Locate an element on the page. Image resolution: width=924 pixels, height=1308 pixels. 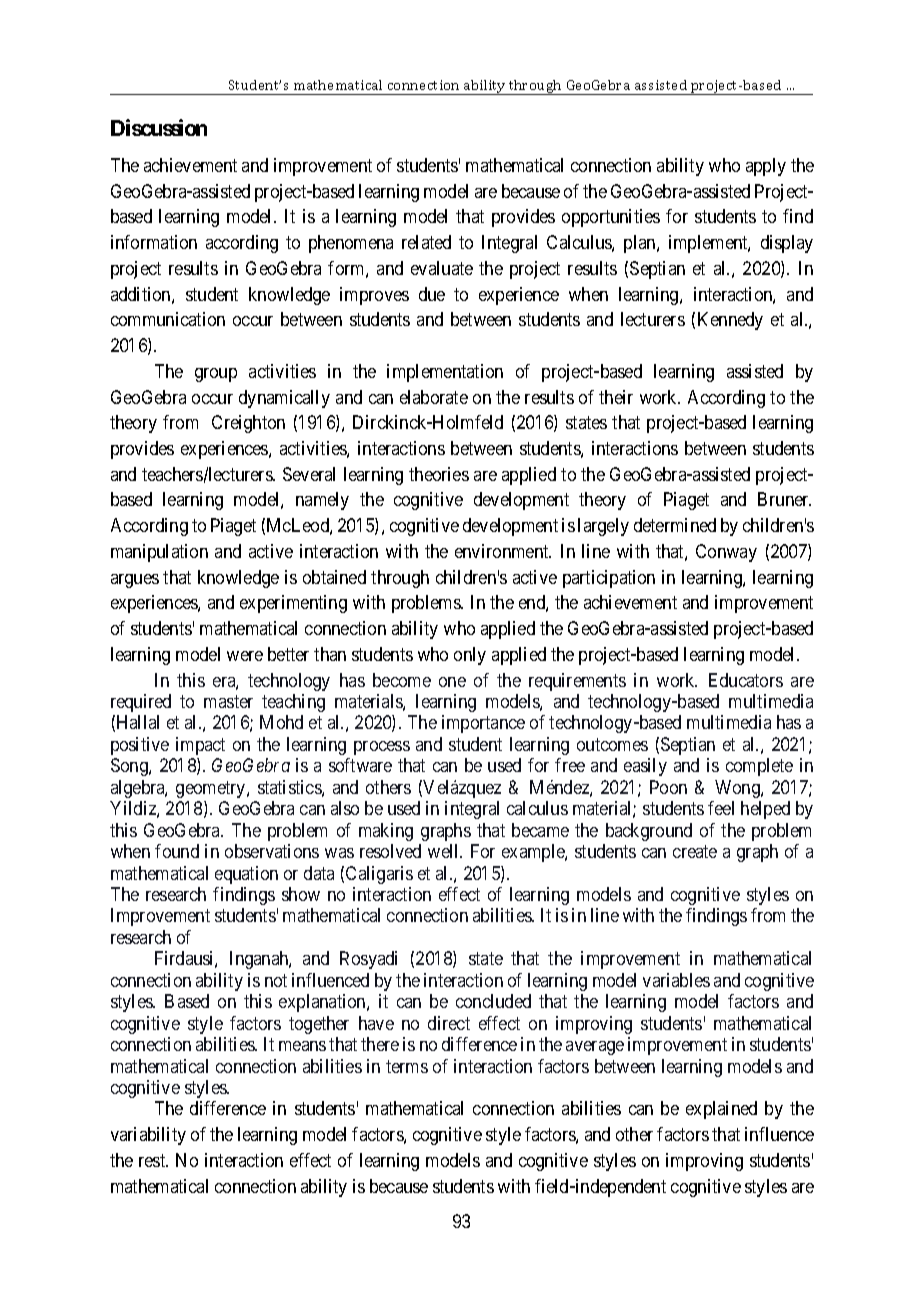
equation is located at coordinates (246, 875).
